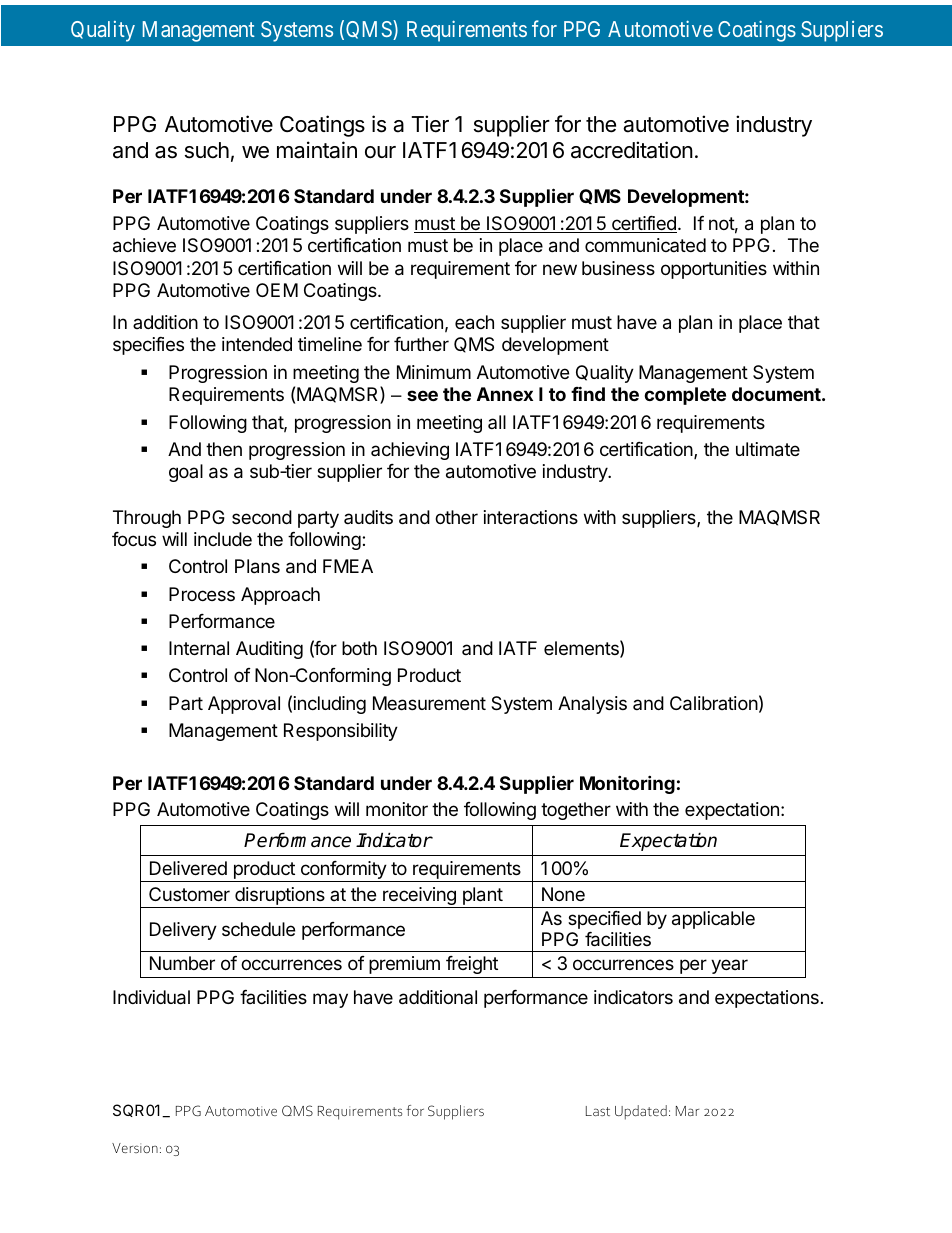 The width and height of the screenshot is (952, 1233). Describe the element at coordinates (598, 1111) in the screenshot. I see `Last` at that location.
